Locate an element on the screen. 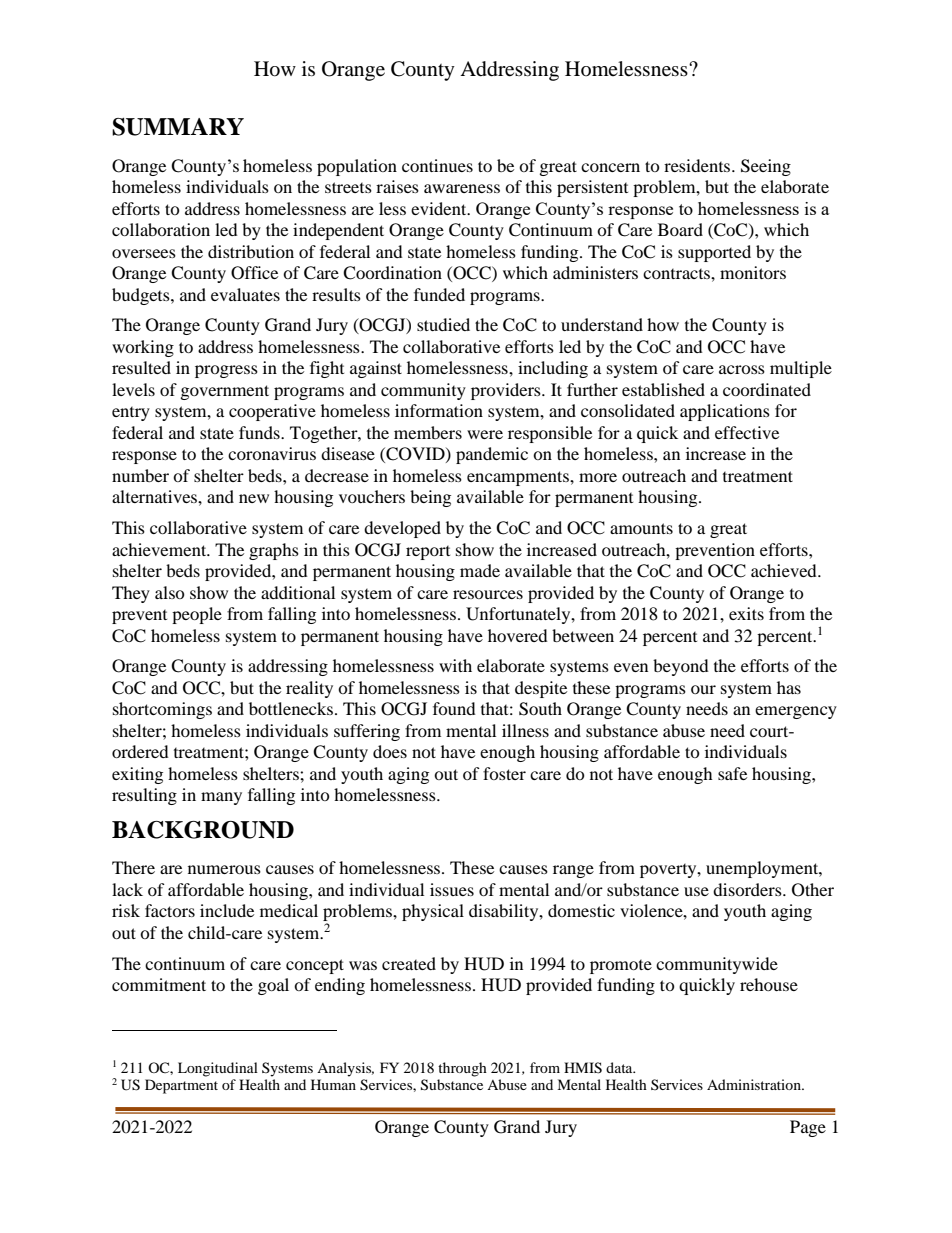 This screenshot has width=952, height=1233. Department is located at coordinates (181, 1086).
